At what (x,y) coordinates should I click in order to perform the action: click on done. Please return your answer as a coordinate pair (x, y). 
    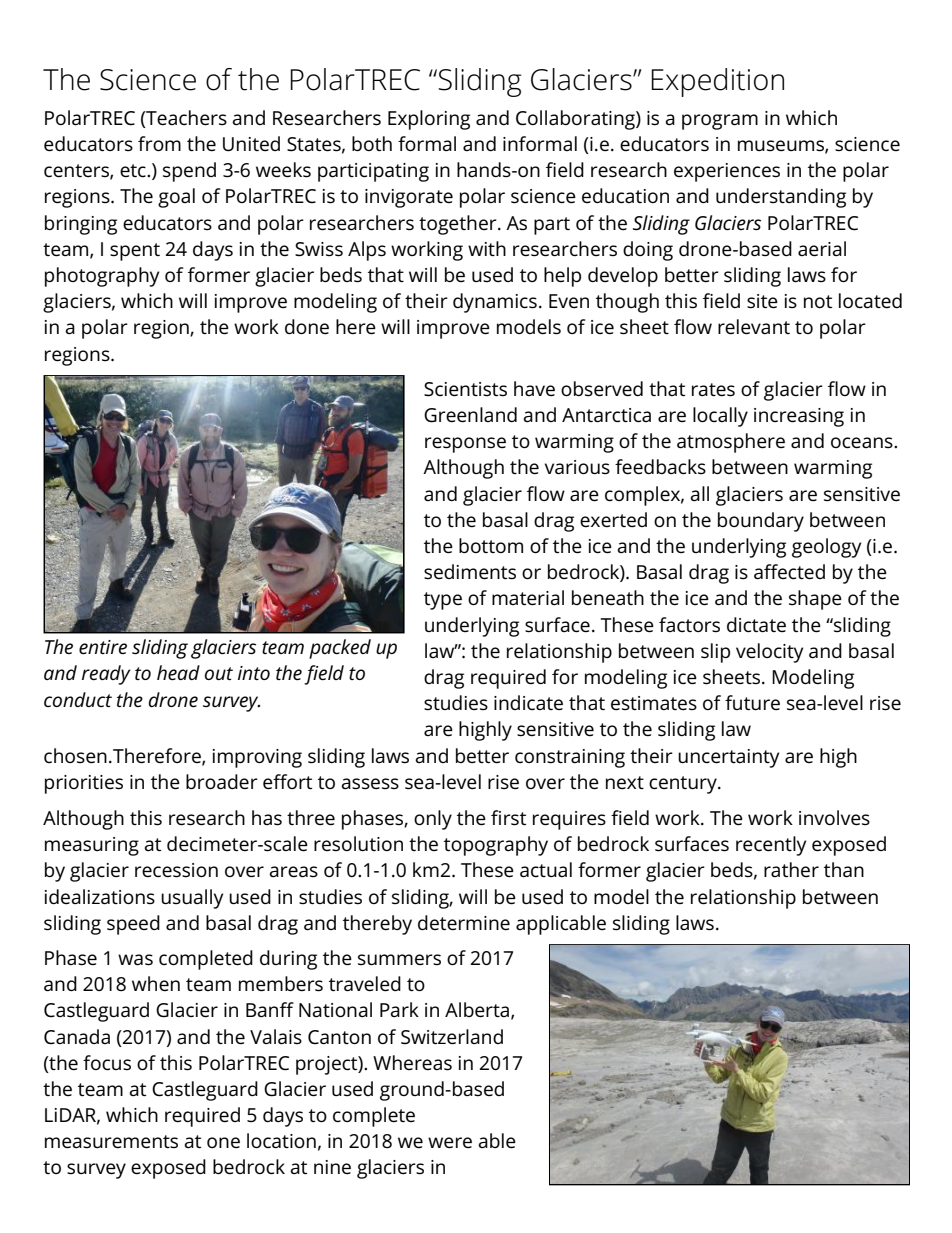
    Looking at the image, I should click on (307, 326).
